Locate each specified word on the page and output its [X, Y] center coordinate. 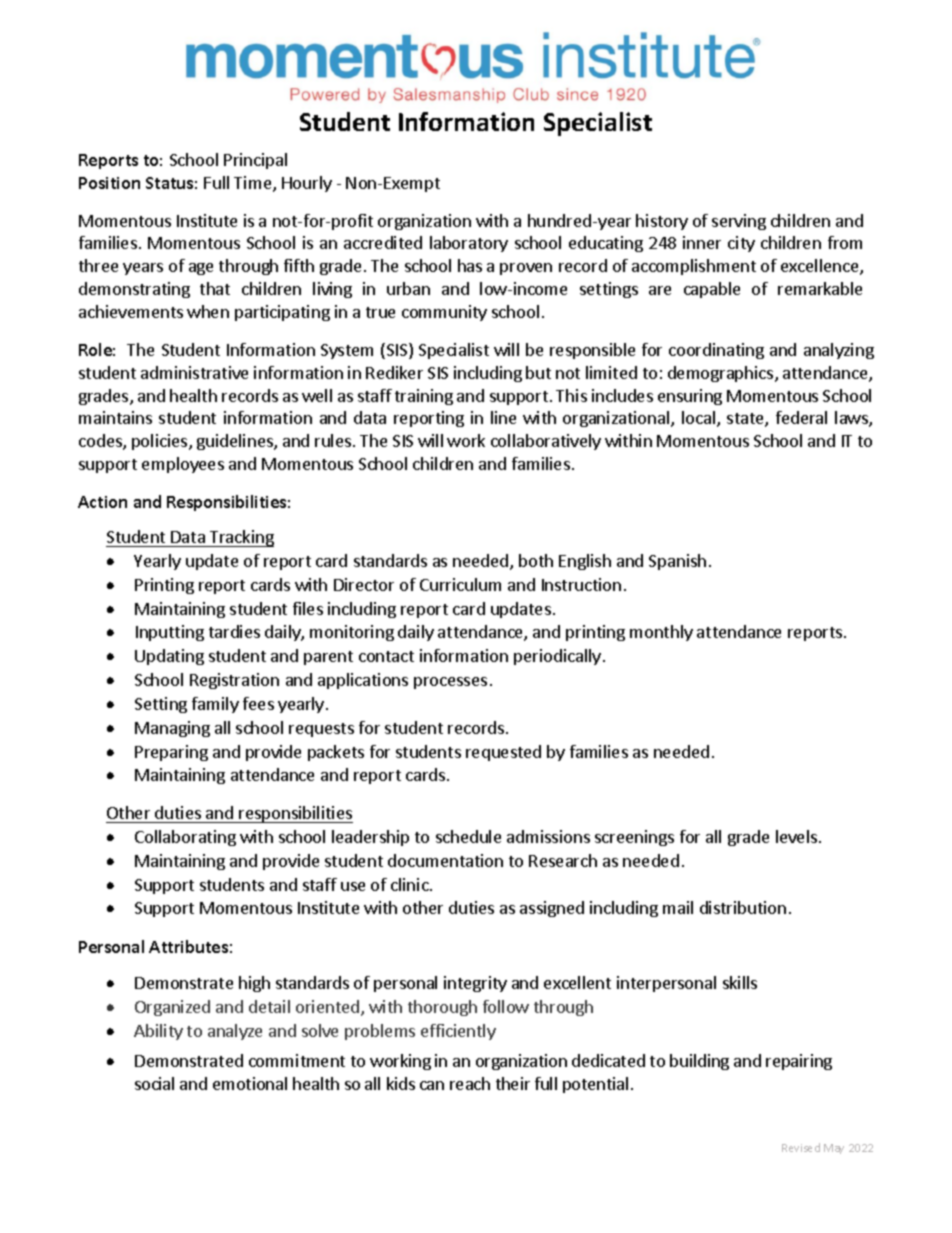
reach [470, 1083]
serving [739, 222]
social [154, 1083]
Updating [169, 657]
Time [254, 184]
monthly [661, 633]
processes [450, 683]
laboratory [469, 244]
